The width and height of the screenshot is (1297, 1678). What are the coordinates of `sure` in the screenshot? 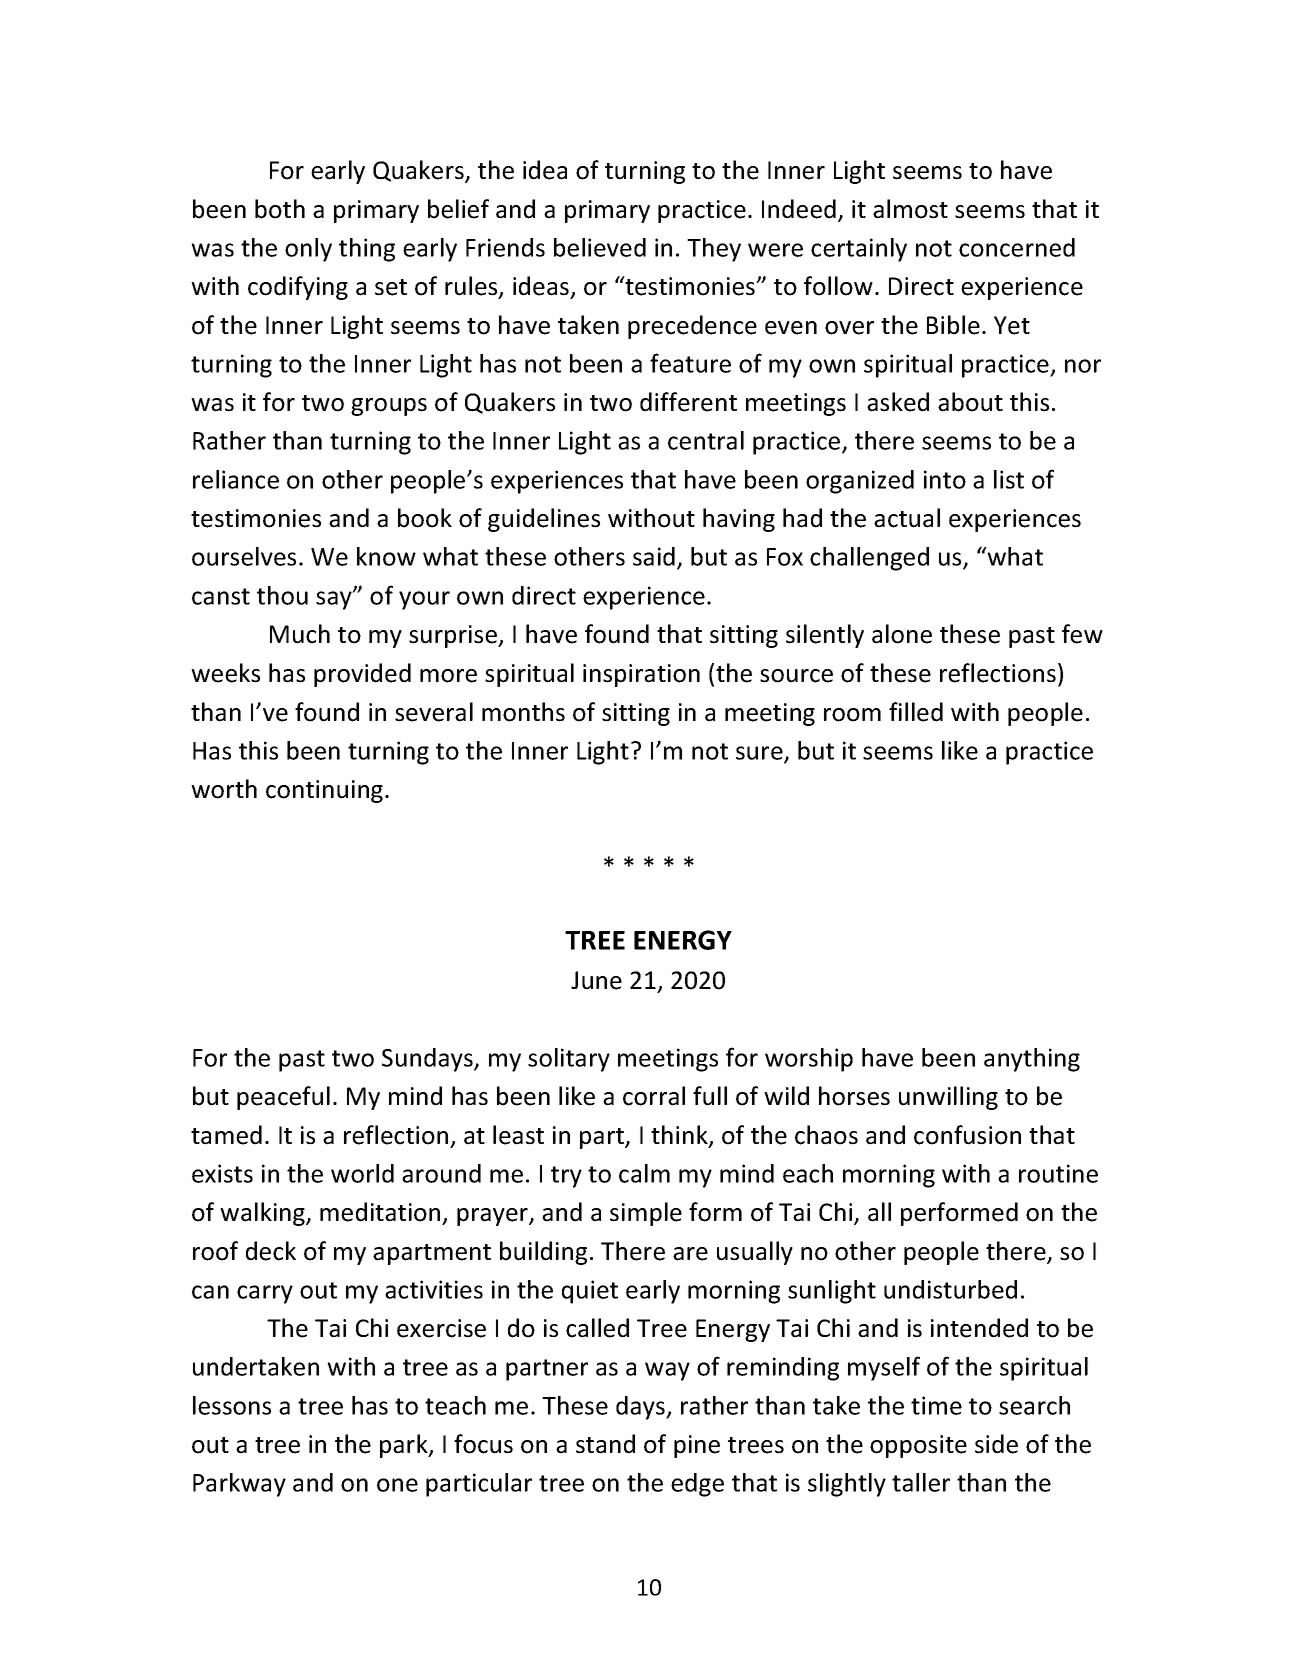 It's located at (760, 754).
